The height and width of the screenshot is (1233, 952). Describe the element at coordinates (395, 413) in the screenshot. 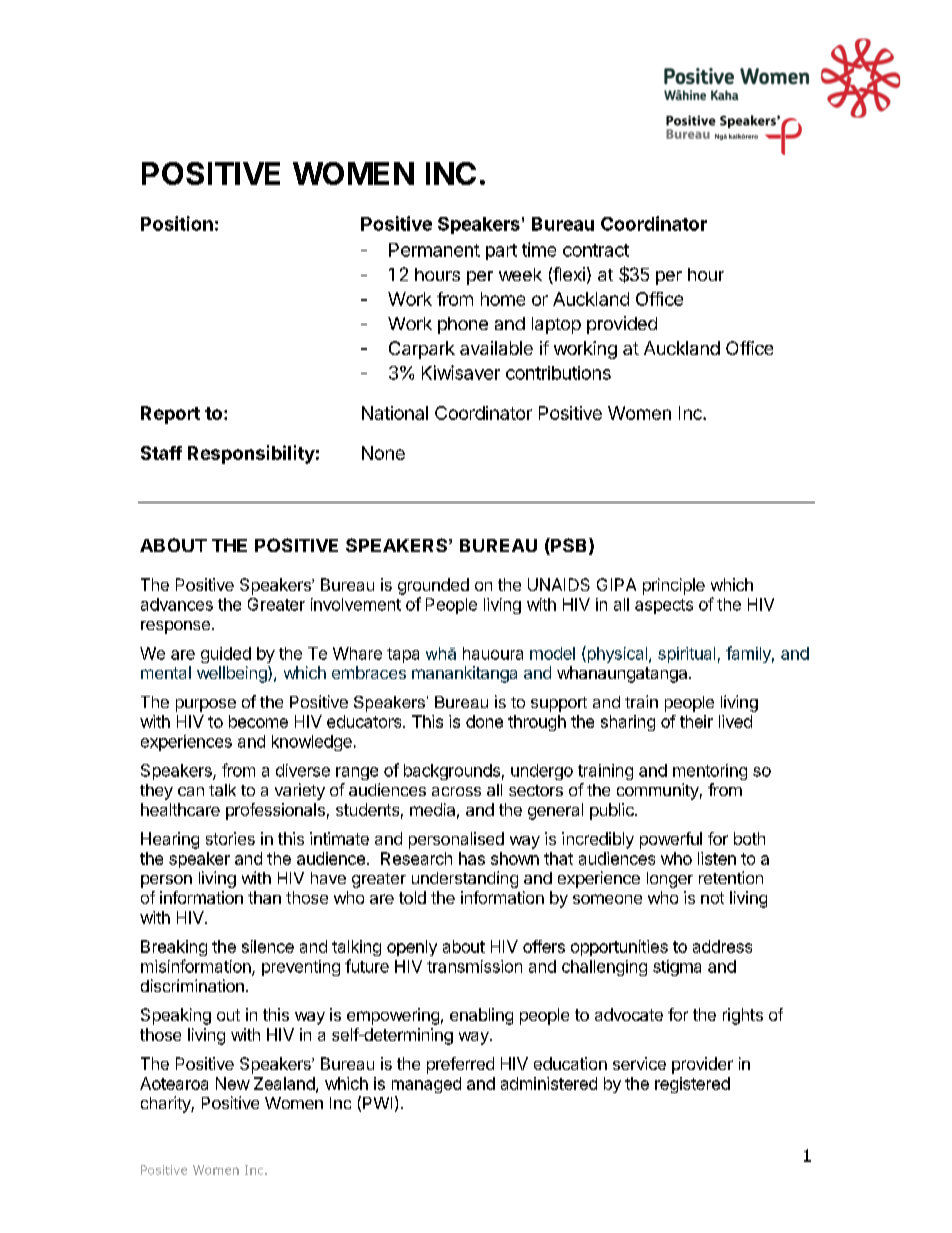

I see `National` at that location.
